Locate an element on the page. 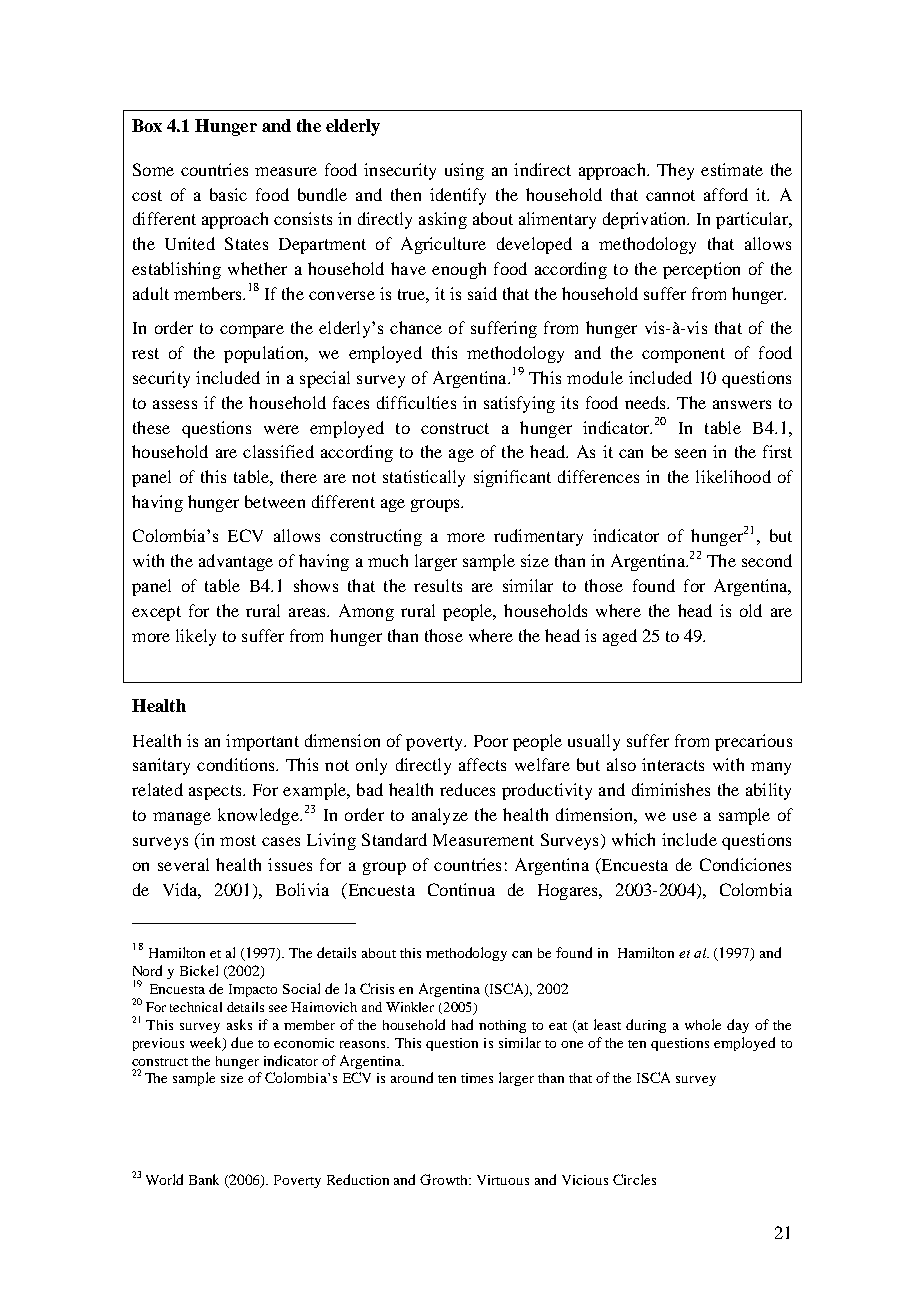 The image size is (924, 1308). diminishes is located at coordinates (671, 789).
